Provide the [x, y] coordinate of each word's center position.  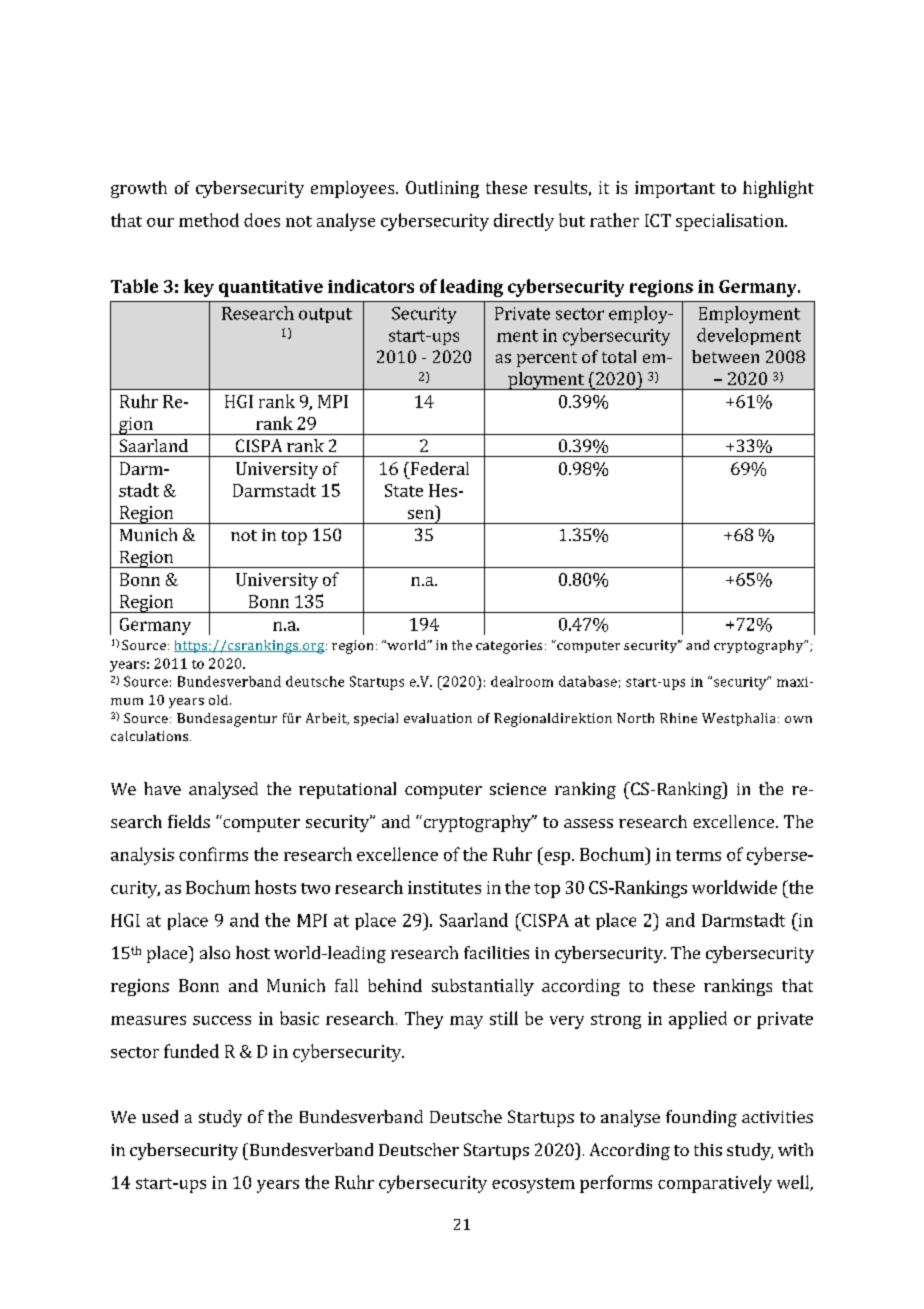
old [220, 700]
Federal [438, 468]
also [215, 952]
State [404, 490]
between [725, 356]
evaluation [438, 718]
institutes [444, 887]
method [209, 220]
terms [698, 855]
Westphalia [738, 719]
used [160, 1116]
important [675, 189]
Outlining [442, 189]
